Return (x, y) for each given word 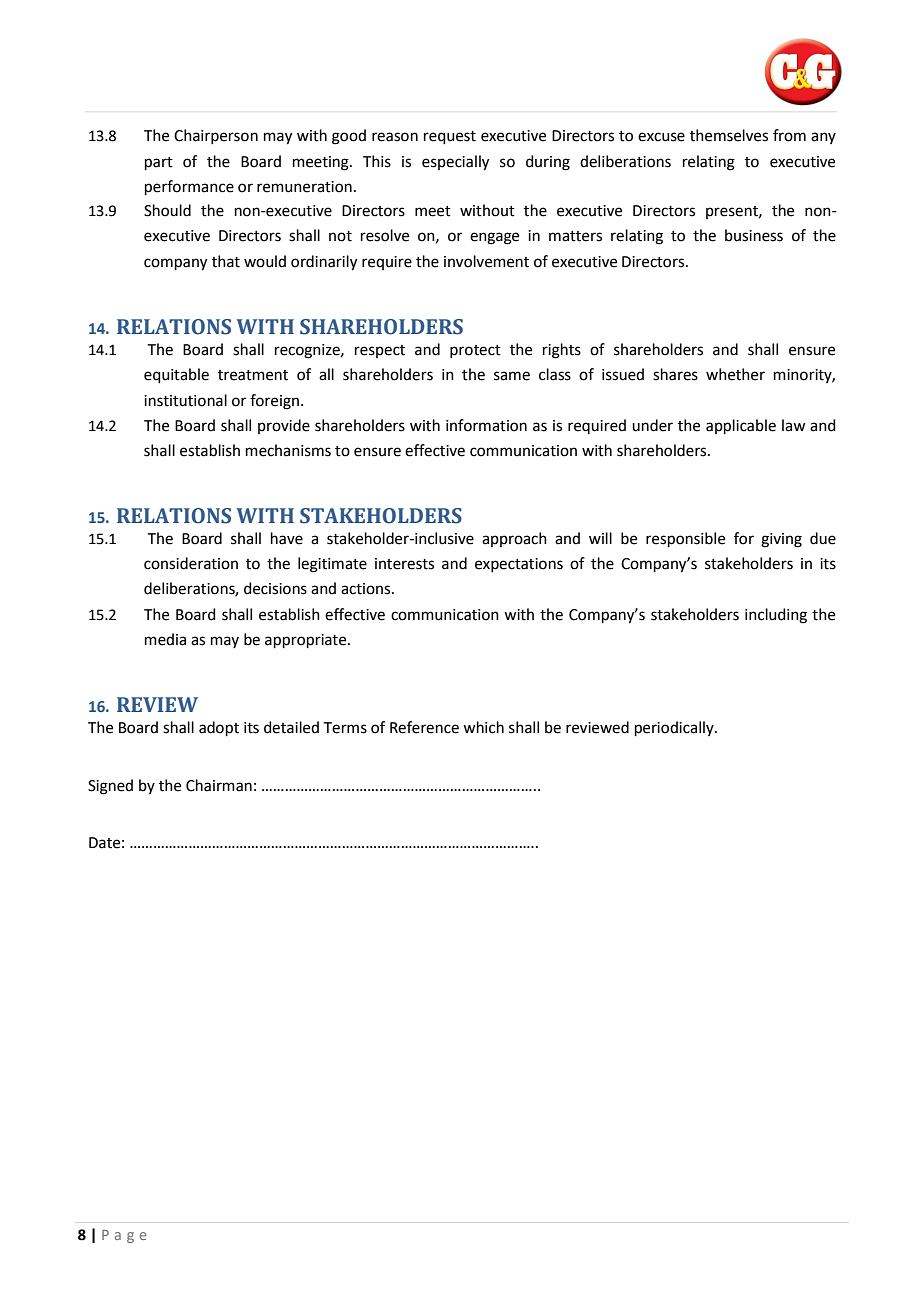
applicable (741, 426)
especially (455, 163)
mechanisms (288, 450)
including (776, 616)
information (486, 425)
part (159, 163)
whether (735, 374)
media (165, 639)
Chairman (219, 785)
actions (367, 589)
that (226, 261)
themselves (729, 135)
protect (475, 351)
